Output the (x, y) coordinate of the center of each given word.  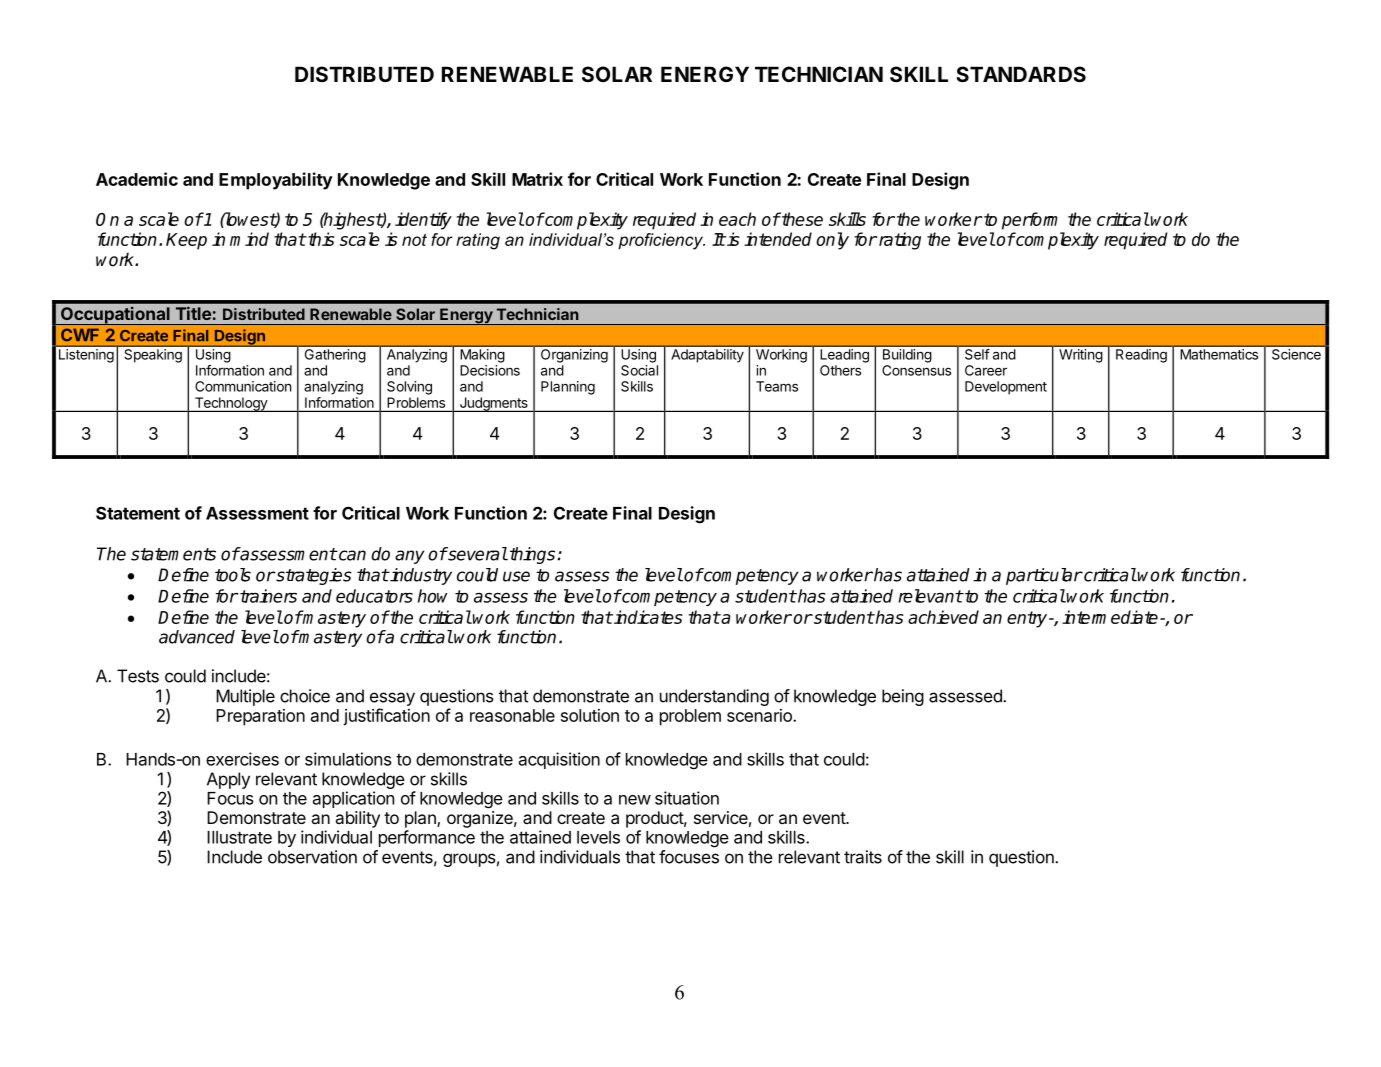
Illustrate (239, 837)
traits (863, 857)
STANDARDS (1021, 74)
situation (687, 798)
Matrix (537, 179)
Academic (137, 179)
